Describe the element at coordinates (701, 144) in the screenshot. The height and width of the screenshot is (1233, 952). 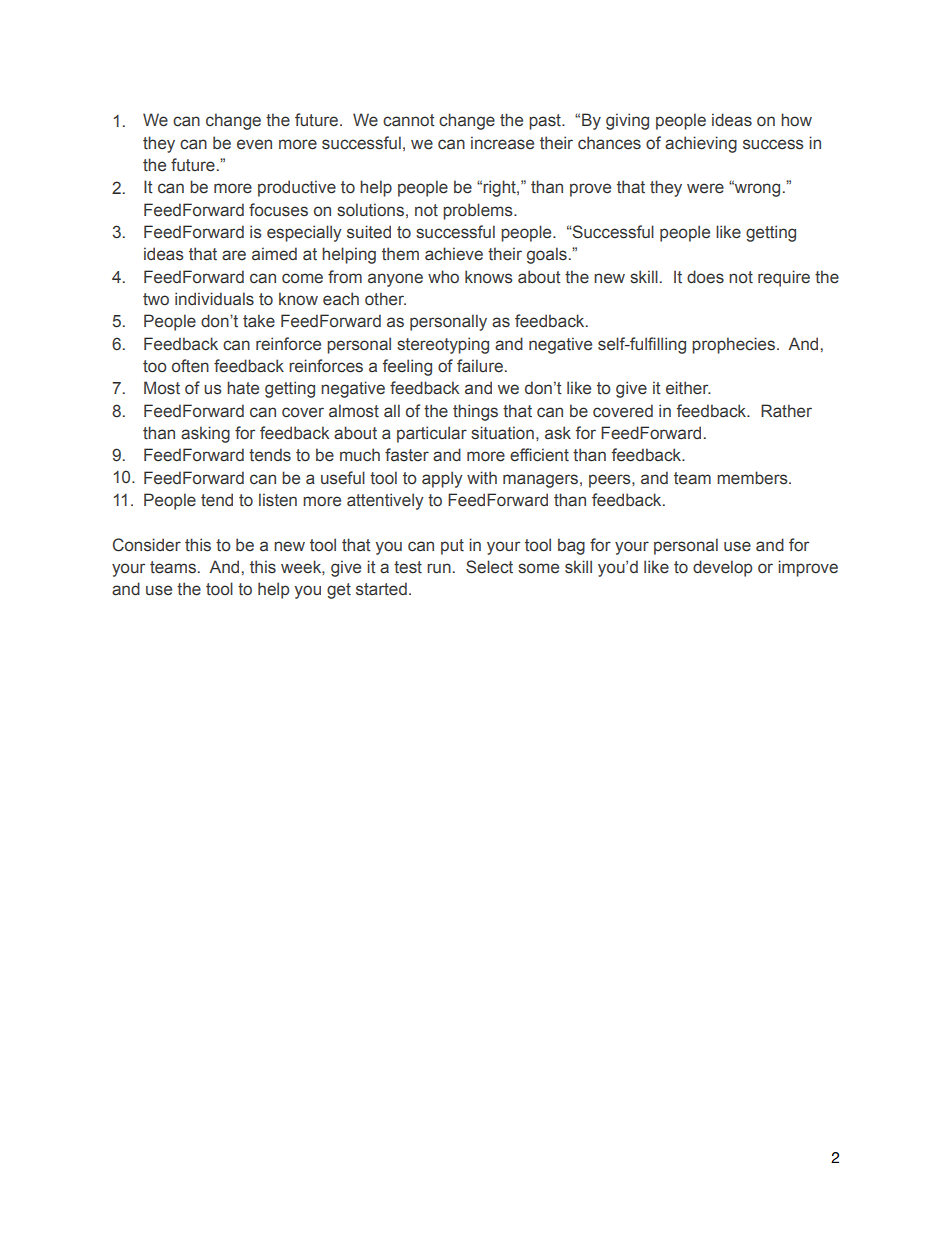
I see `achieving` at that location.
